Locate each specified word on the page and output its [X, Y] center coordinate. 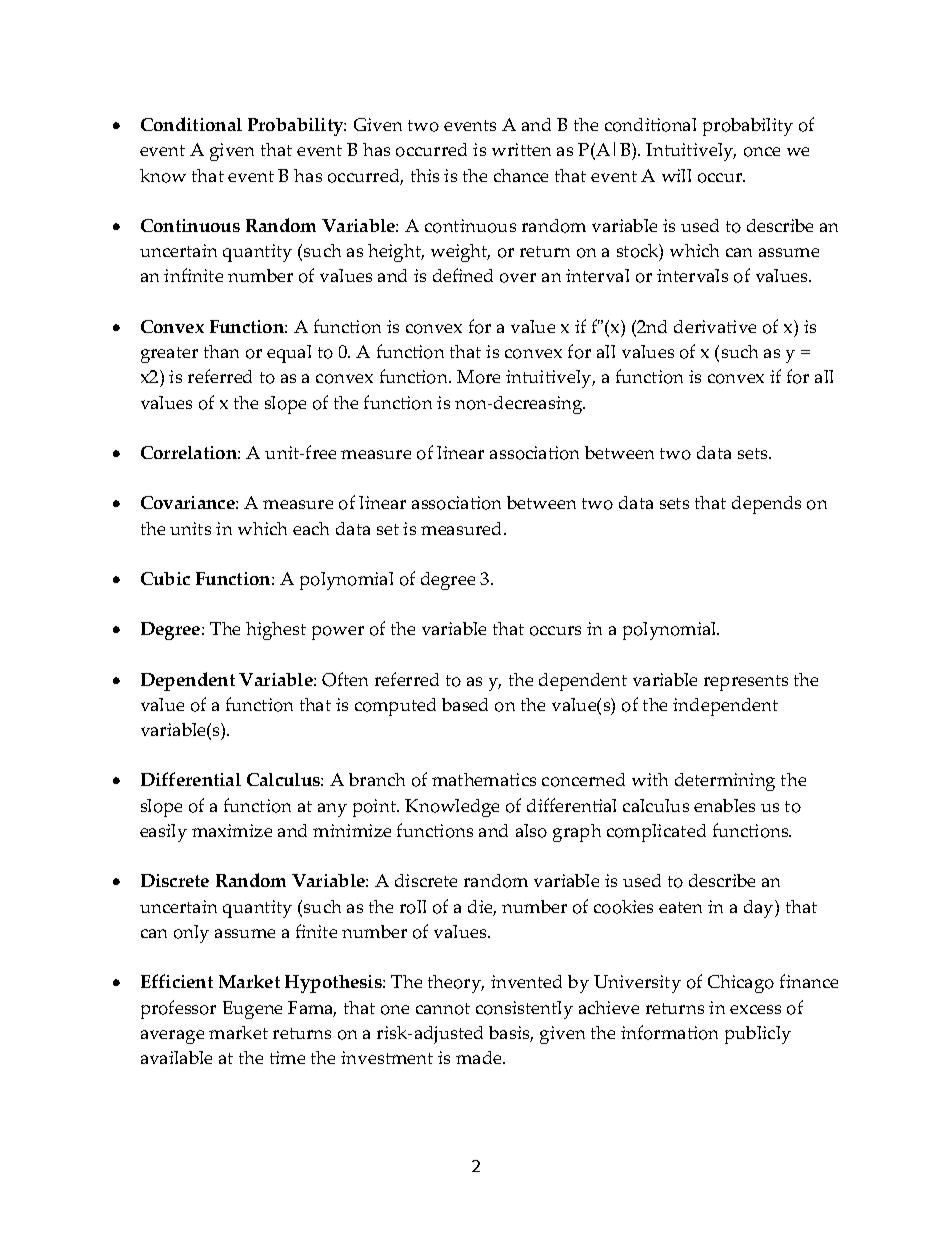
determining [725, 782]
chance [521, 175]
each [311, 528]
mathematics [484, 779]
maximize [232, 830]
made [480, 1057]
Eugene [252, 1010]
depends [766, 505]
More [478, 377]
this [425, 175]
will [676, 175]
